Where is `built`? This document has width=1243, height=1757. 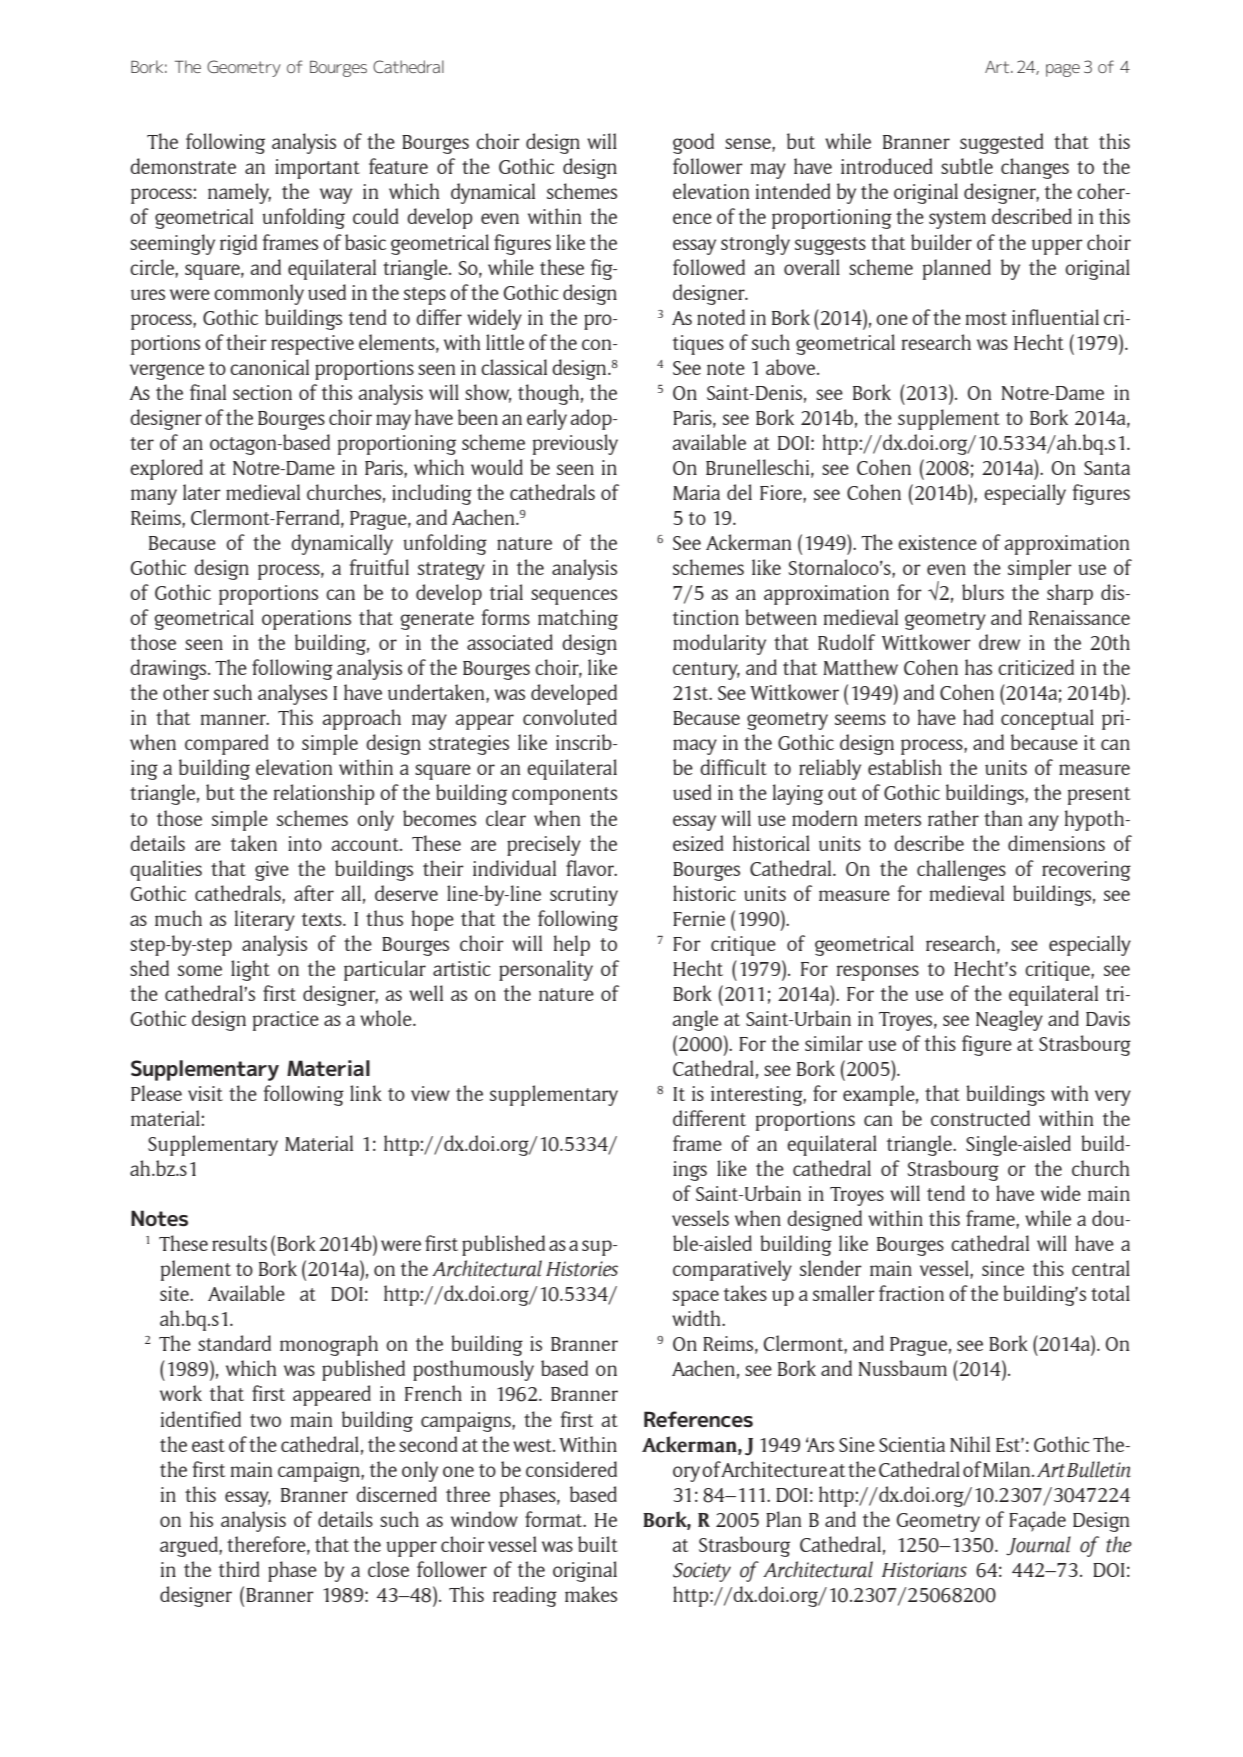
built is located at coordinates (598, 1544).
